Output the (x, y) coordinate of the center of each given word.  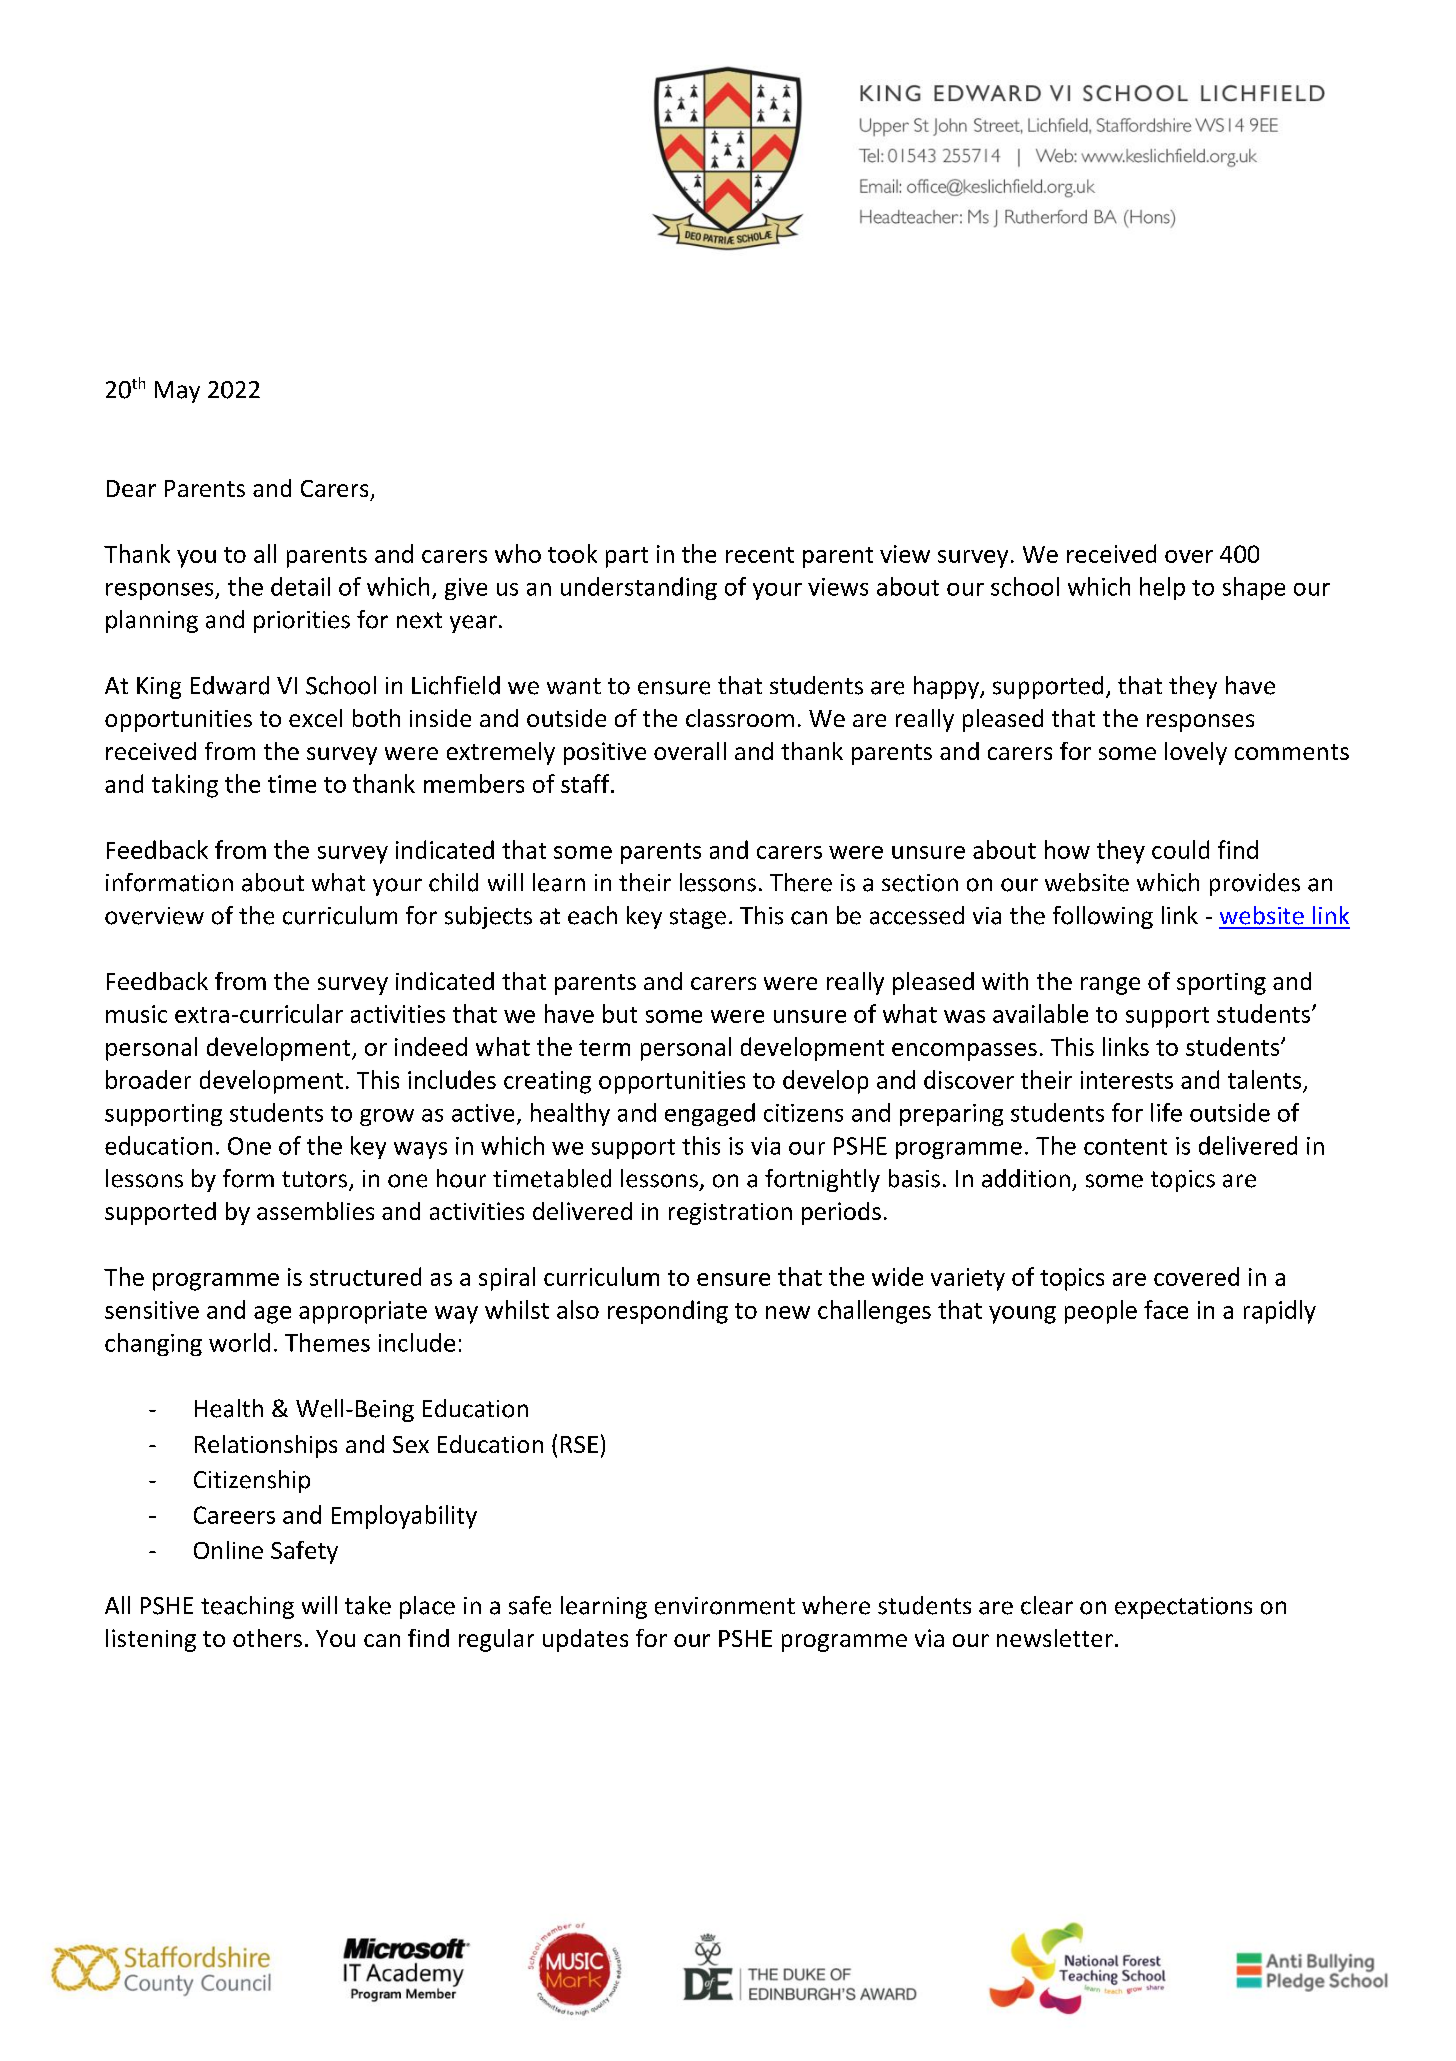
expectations (1183, 1608)
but (620, 1013)
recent (760, 555)
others (267, 1638)
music (136, 1014)
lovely (1196, 753)
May (177, 392)
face (1166, 1309)
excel (315, 718)
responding (668, 1312)
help (1162, 588)
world (239, 1342)
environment (725, 1606)
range (1110, 986)
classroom (740, 718)
